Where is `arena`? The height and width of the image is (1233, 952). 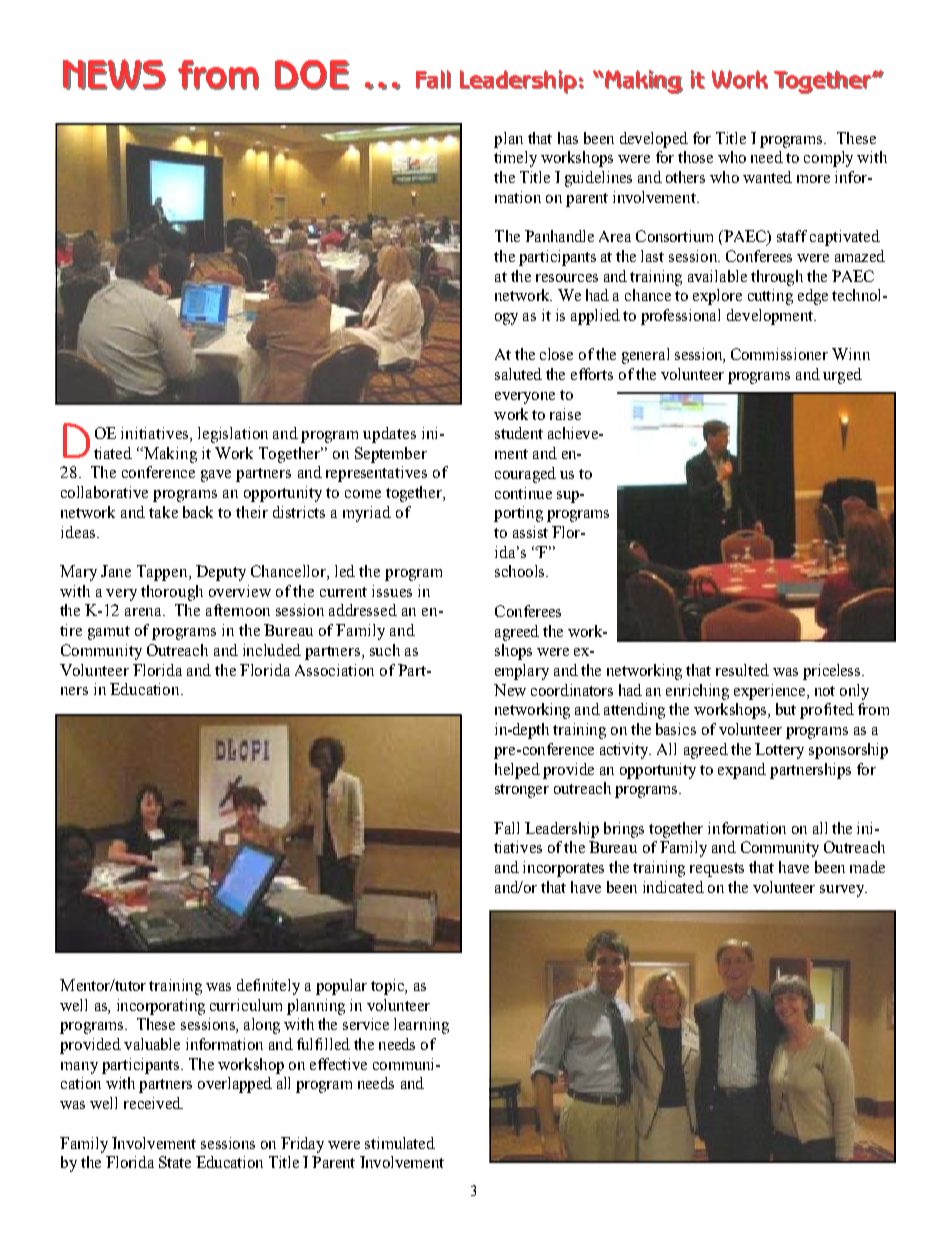
arena is located at coordinates (145, 612).
